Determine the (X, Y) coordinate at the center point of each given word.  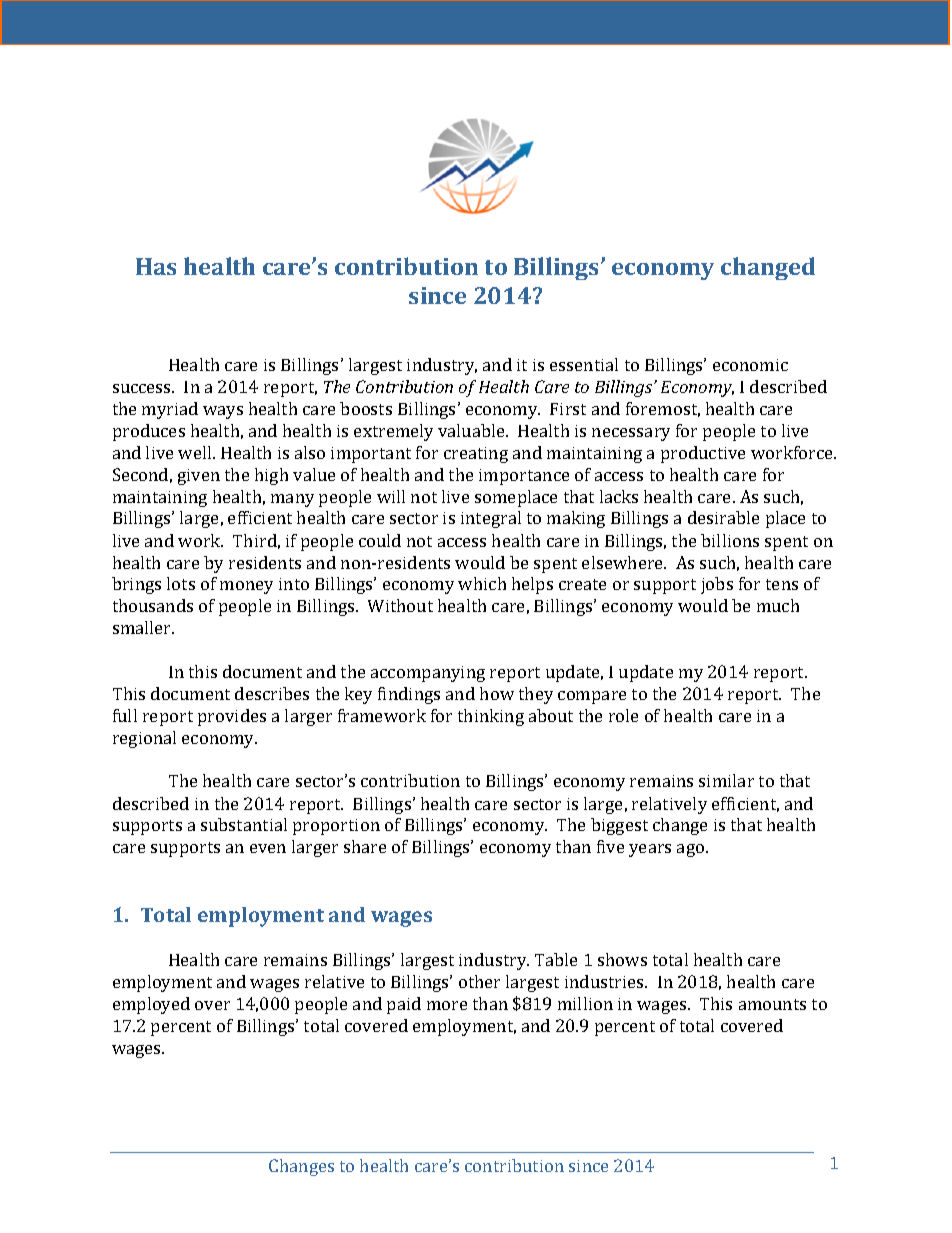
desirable (723, 517)
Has (156, 266)
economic (750, 365)
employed (151, 1005)
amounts (772, 1004)
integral (491, 519)
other (479, 981)
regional (144, 739)
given (199, 477)
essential (584, 364)
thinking (491, 717)
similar (726, 780)
